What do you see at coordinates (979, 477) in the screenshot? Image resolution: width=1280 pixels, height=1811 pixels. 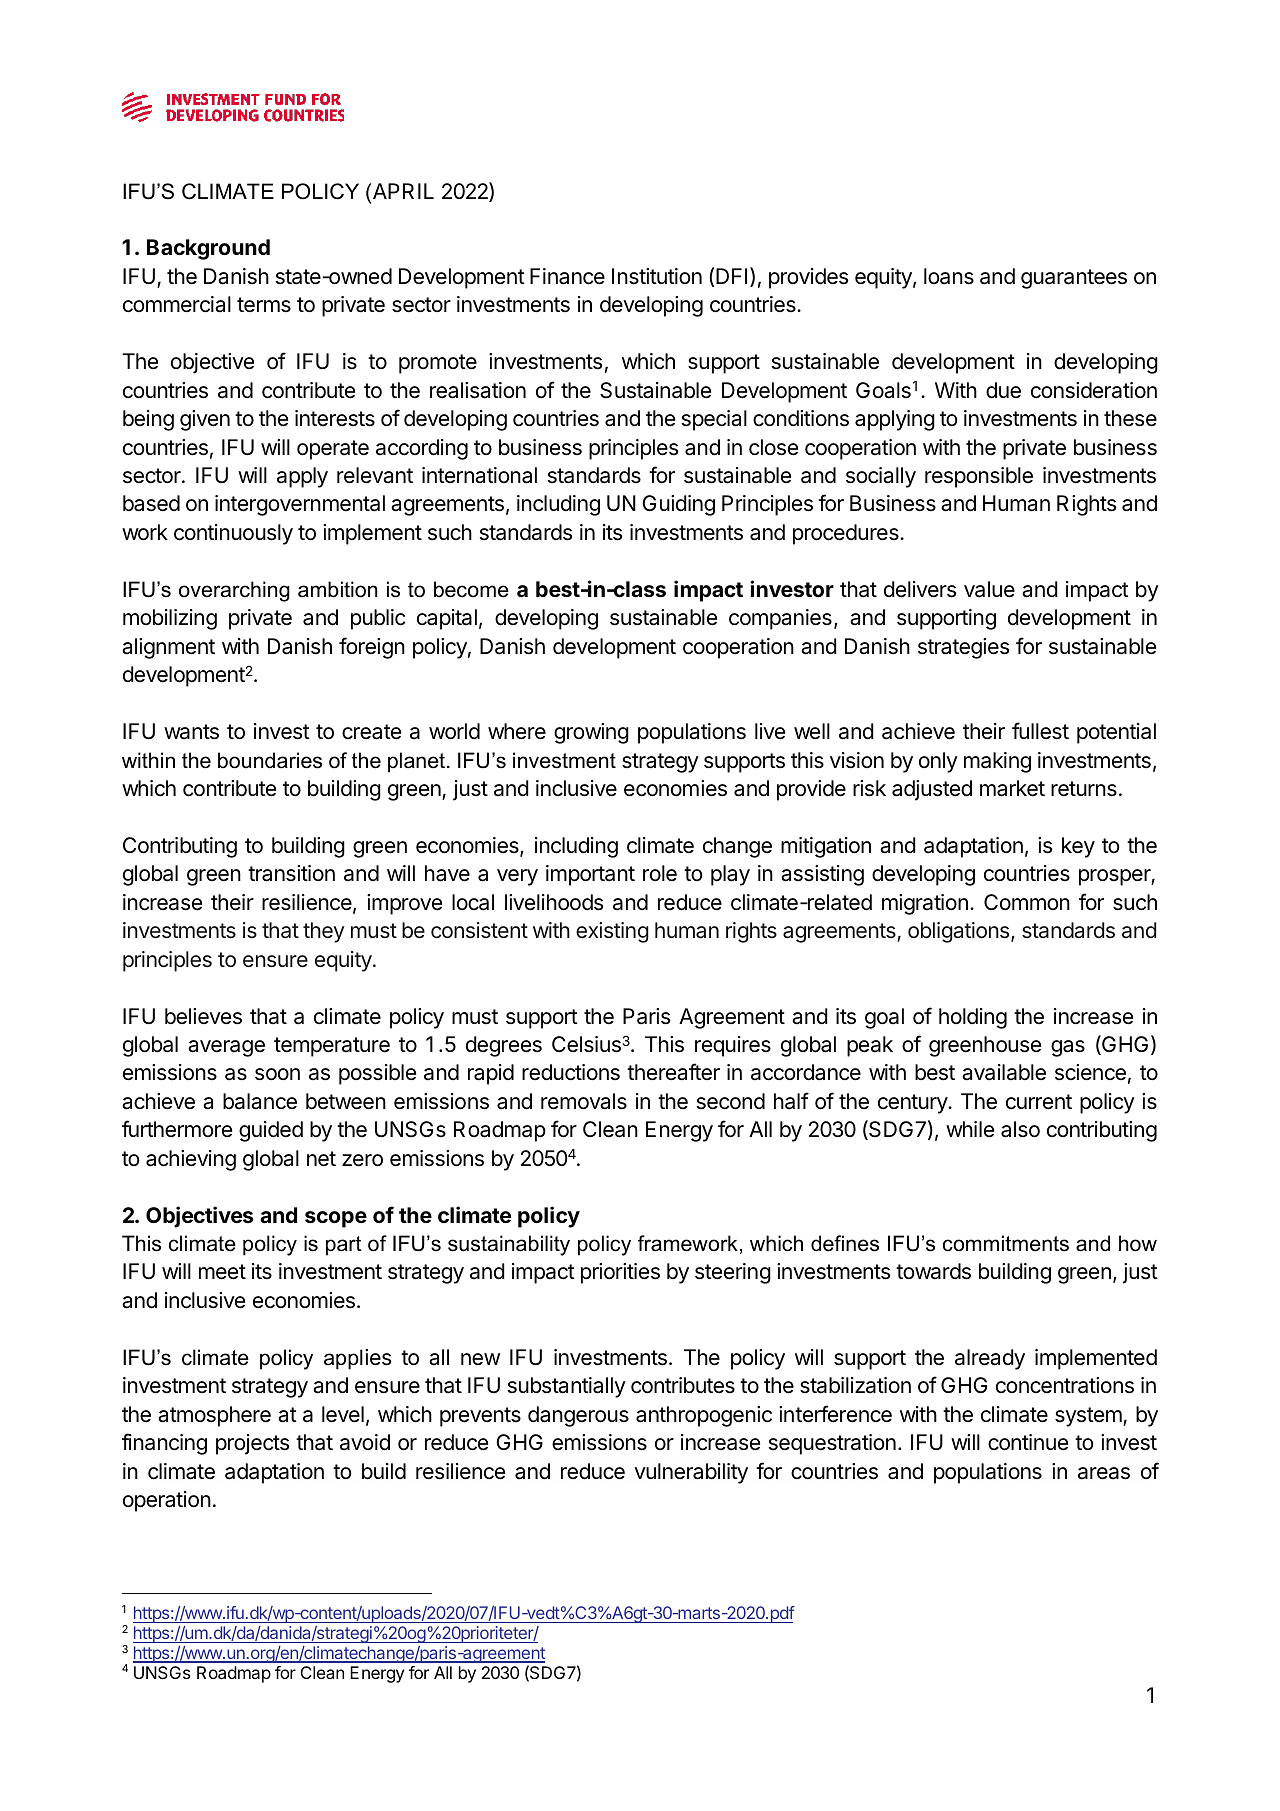 I see `responsible` at bounding box center [979, 477].
